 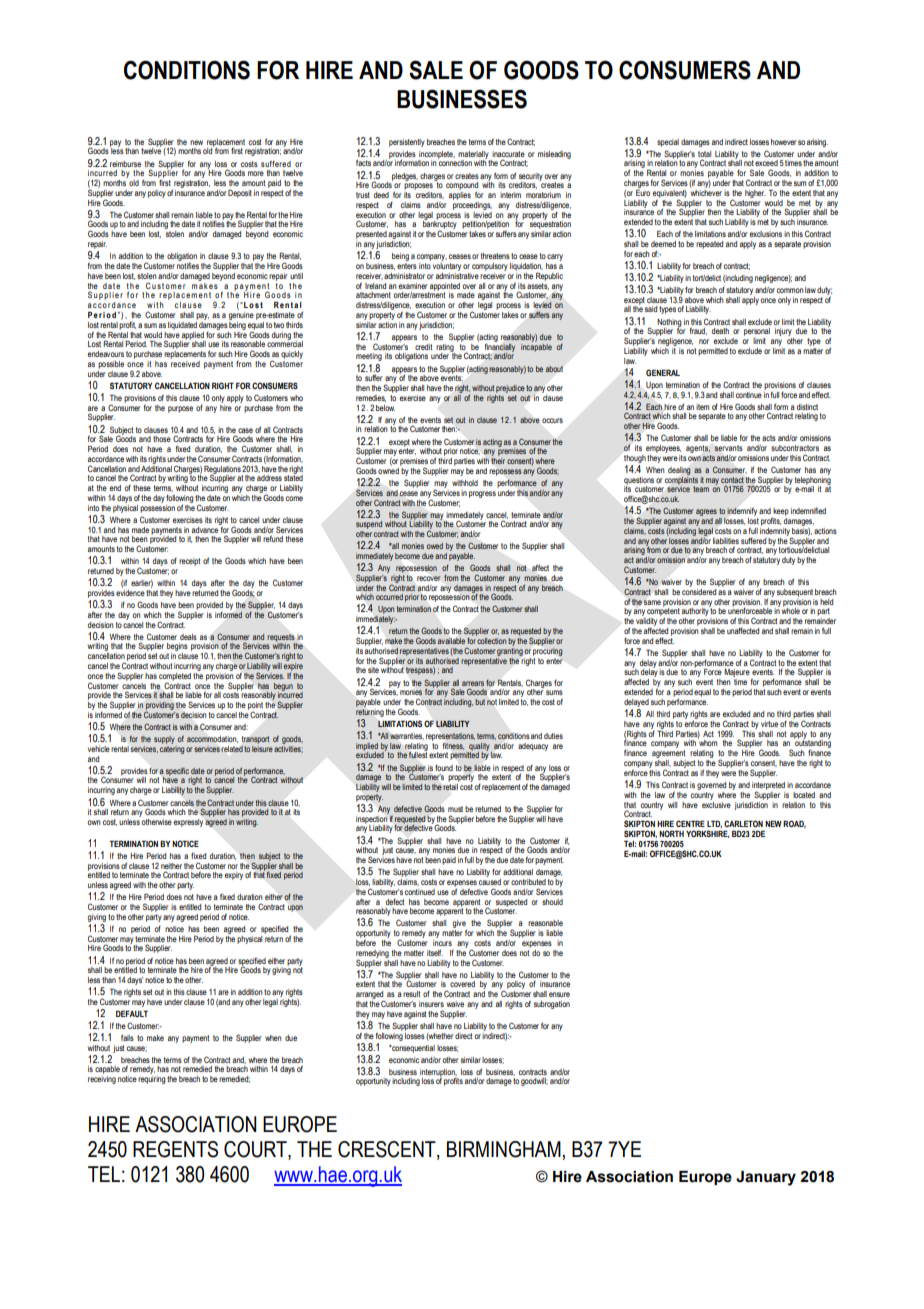 I want to click on BIRMINGHAM, so click(x=504, y=1149).
